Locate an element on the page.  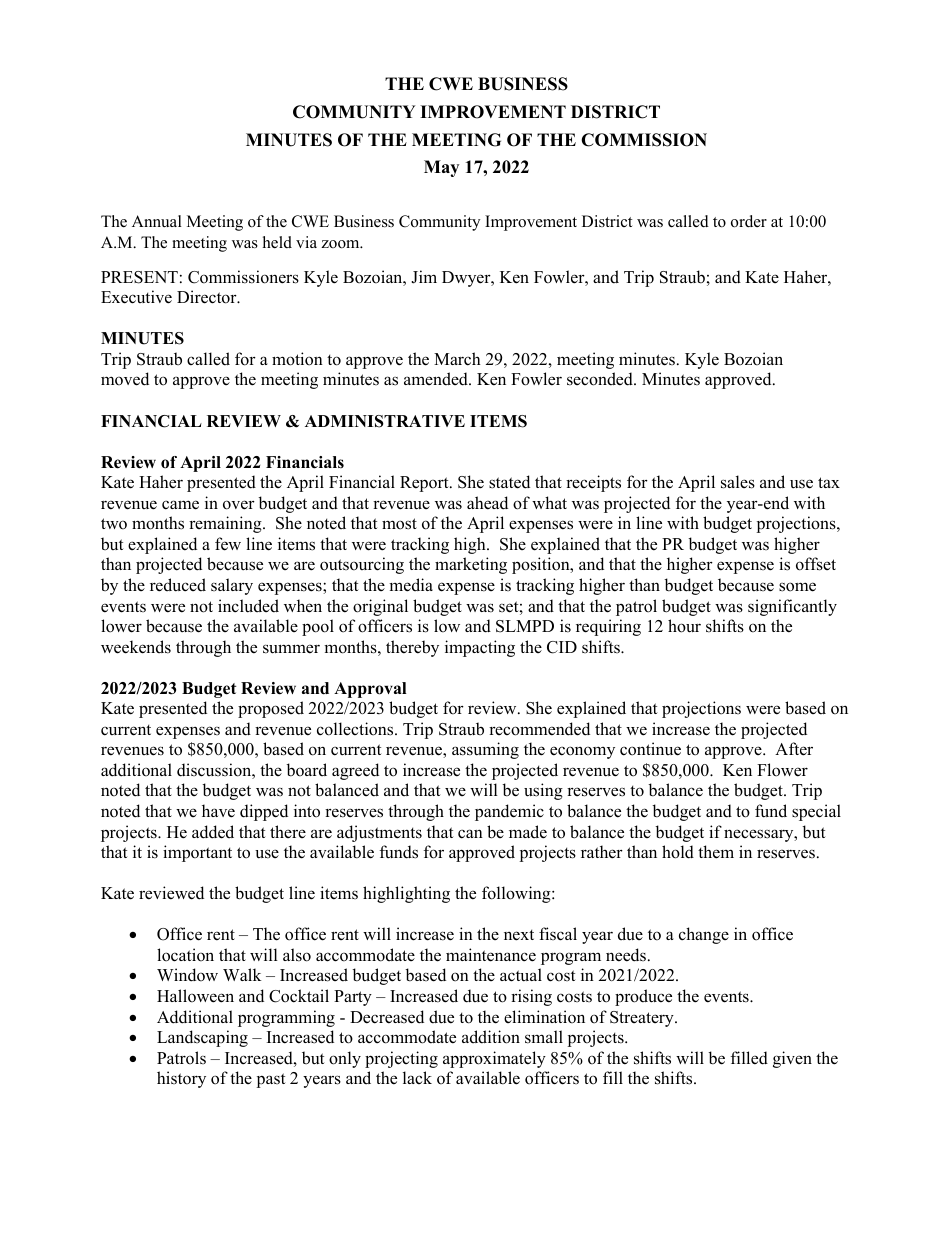
moved is located at coordinates (125, 379).
